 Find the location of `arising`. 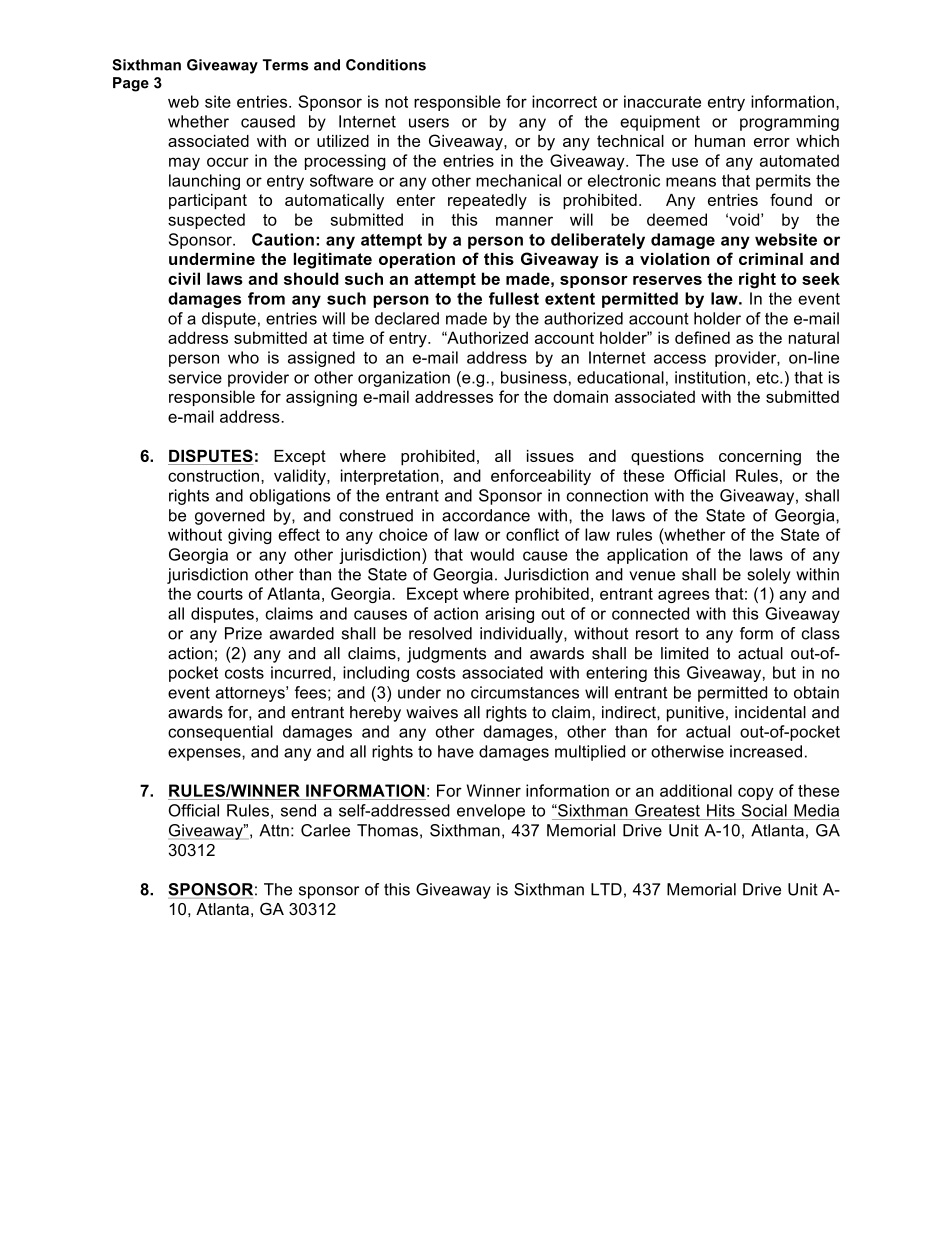

arising is located at coordinates (509, 615).
